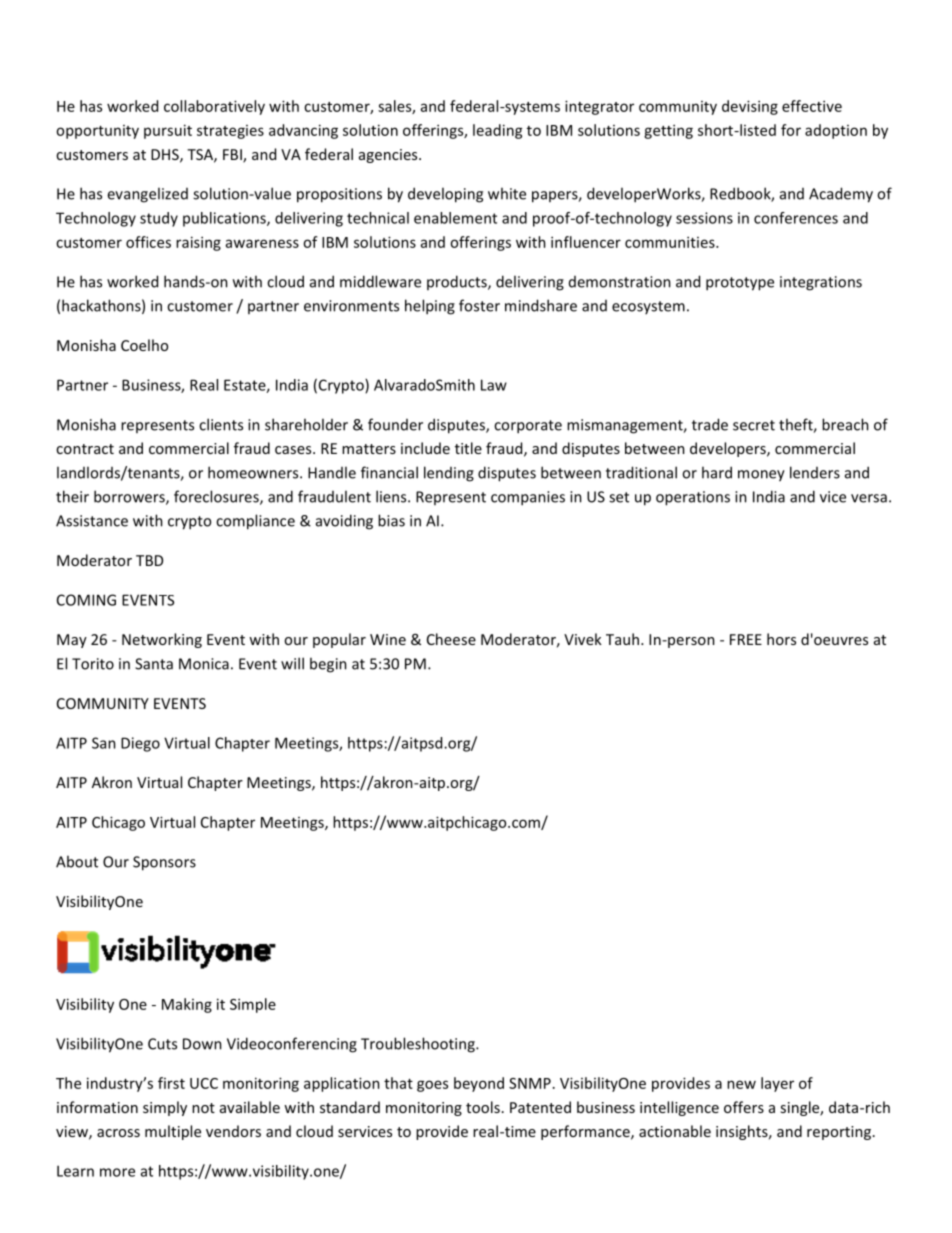 This screenshot has height=1233, width=952. Describe the element at coordinates (173, 1132) in the screenshot. I see `multiple` at that location.
